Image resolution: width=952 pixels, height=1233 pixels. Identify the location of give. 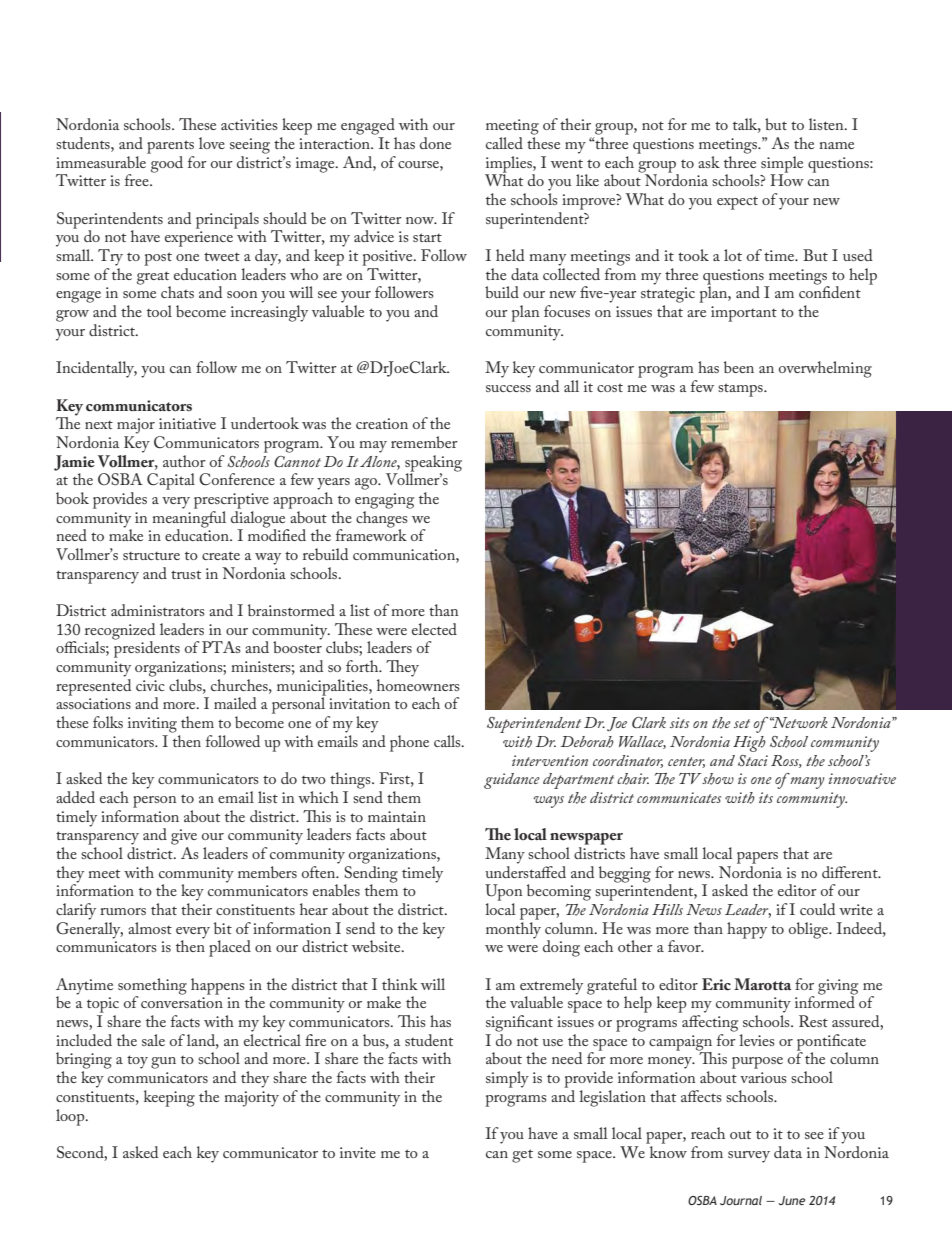
(184, 837).
